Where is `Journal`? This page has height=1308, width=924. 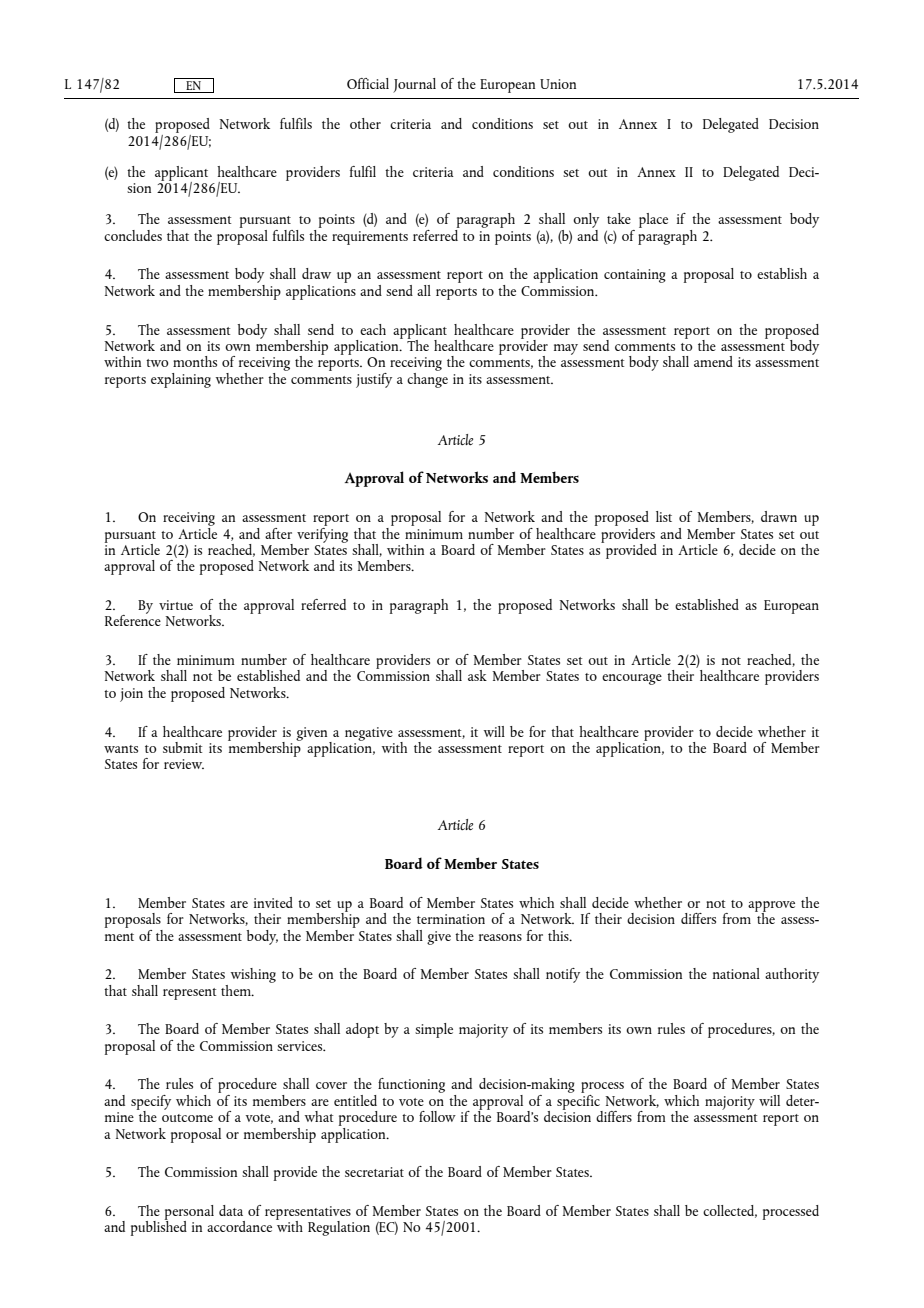
Journal is located at coordinates (414, 85).
